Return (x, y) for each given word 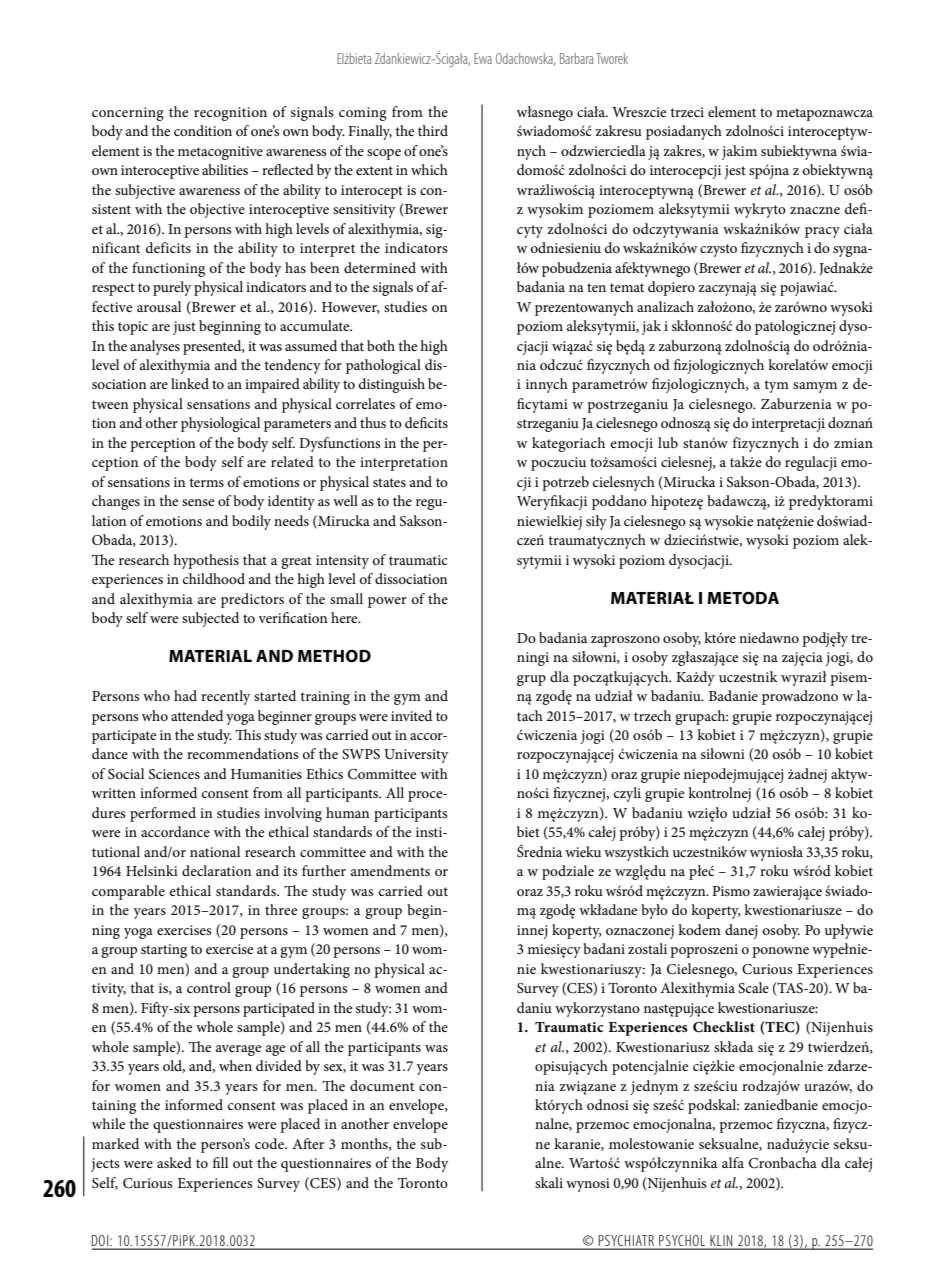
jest (735, 172)
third (433, 130)
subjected (210, 619)
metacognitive (220, 153)
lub (668, 442)
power (387, 602)
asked (174, 1162)
